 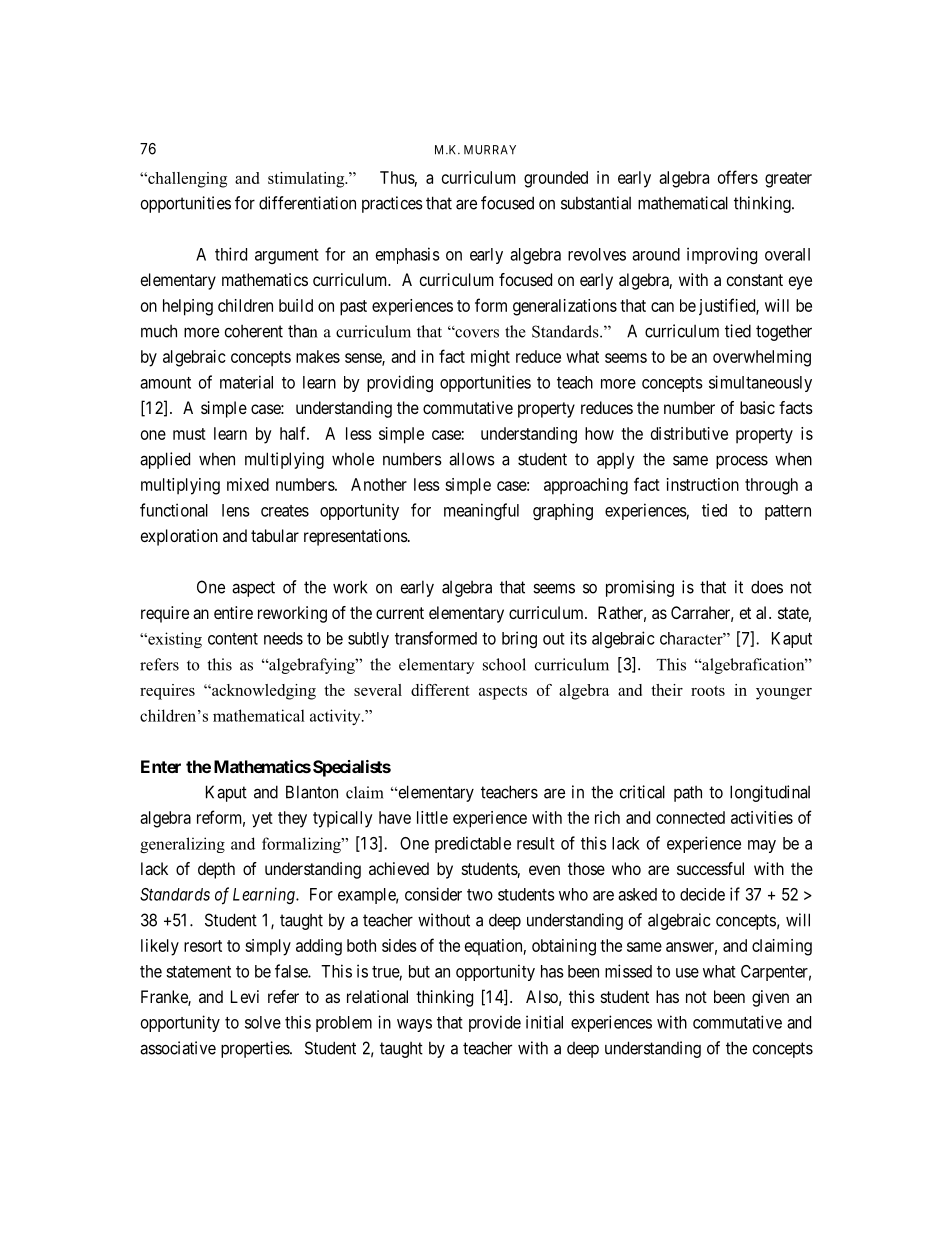 I want to click on given, so click(x=770, y=998).
